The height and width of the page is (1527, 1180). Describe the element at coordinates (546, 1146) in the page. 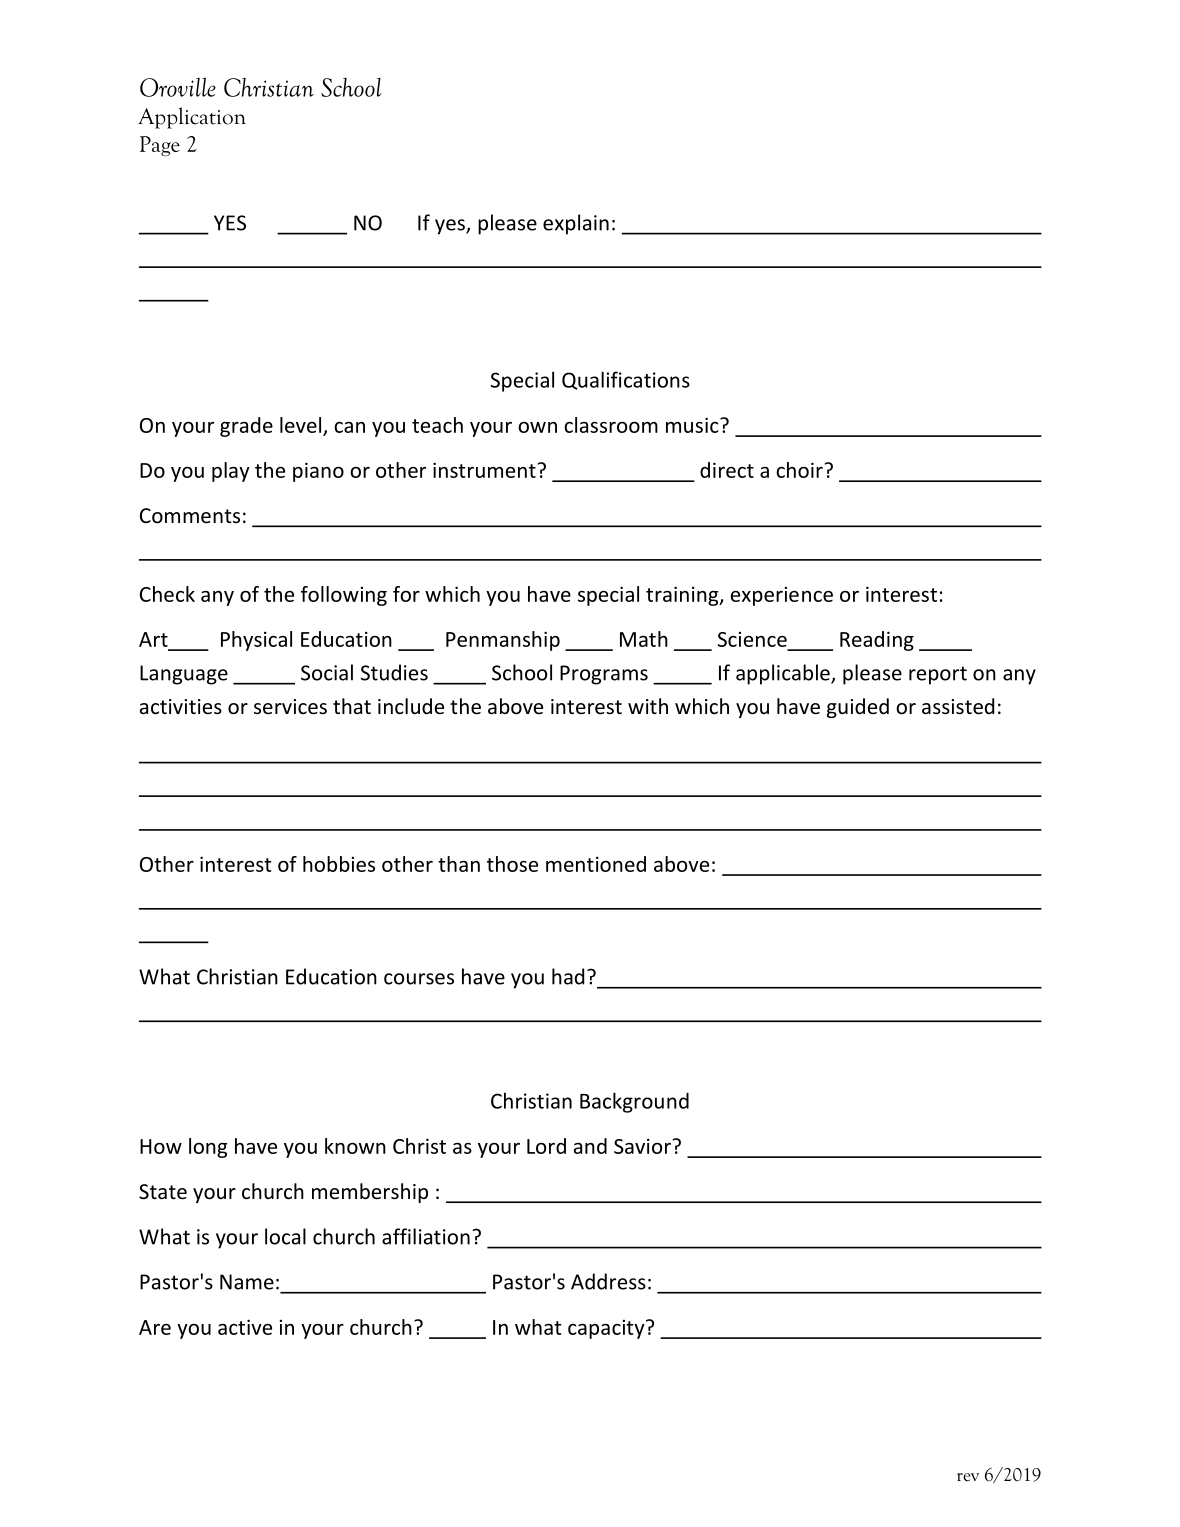

I see `Lord` at that location.
